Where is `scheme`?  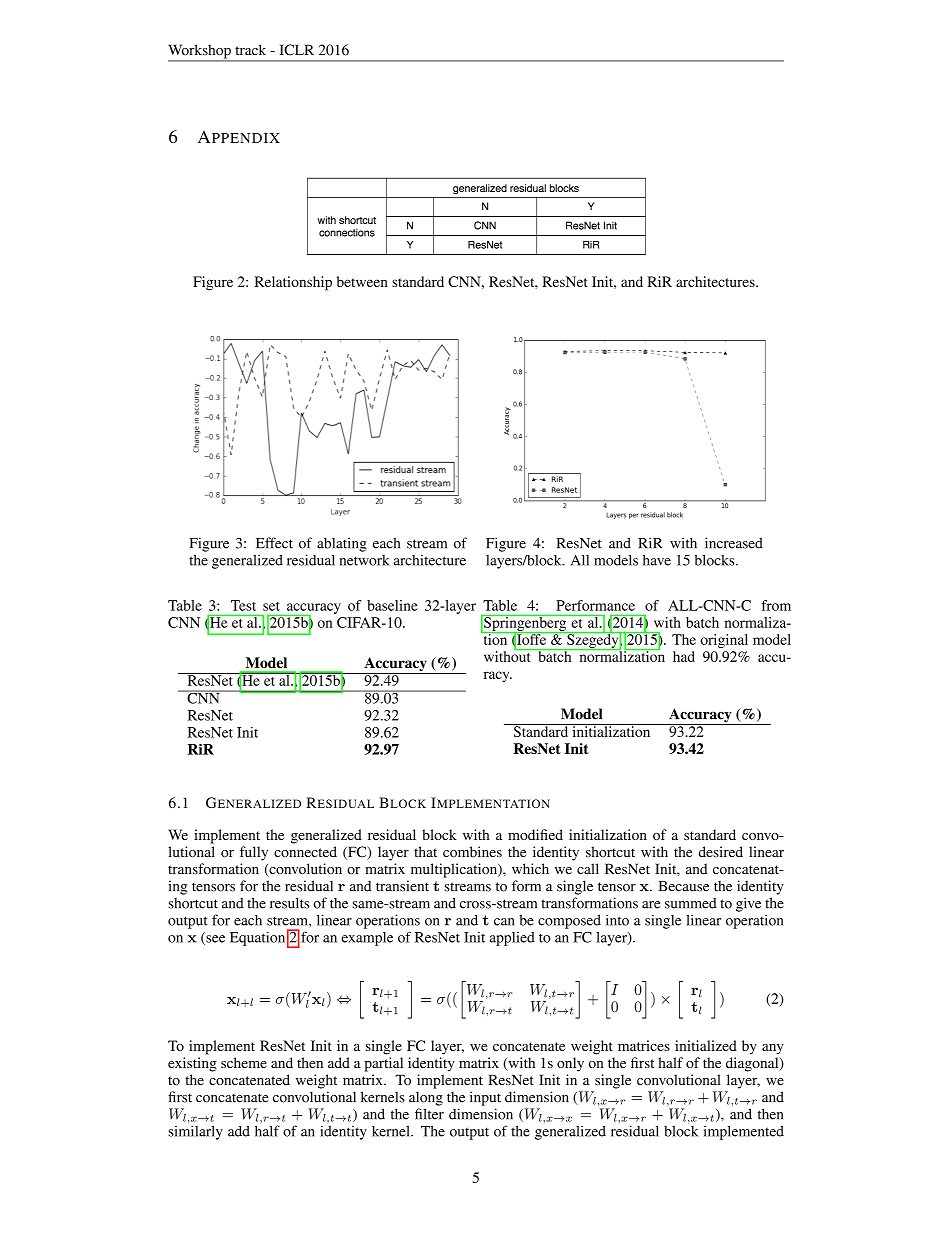 scheme is located at coordinates (244, 1062).
